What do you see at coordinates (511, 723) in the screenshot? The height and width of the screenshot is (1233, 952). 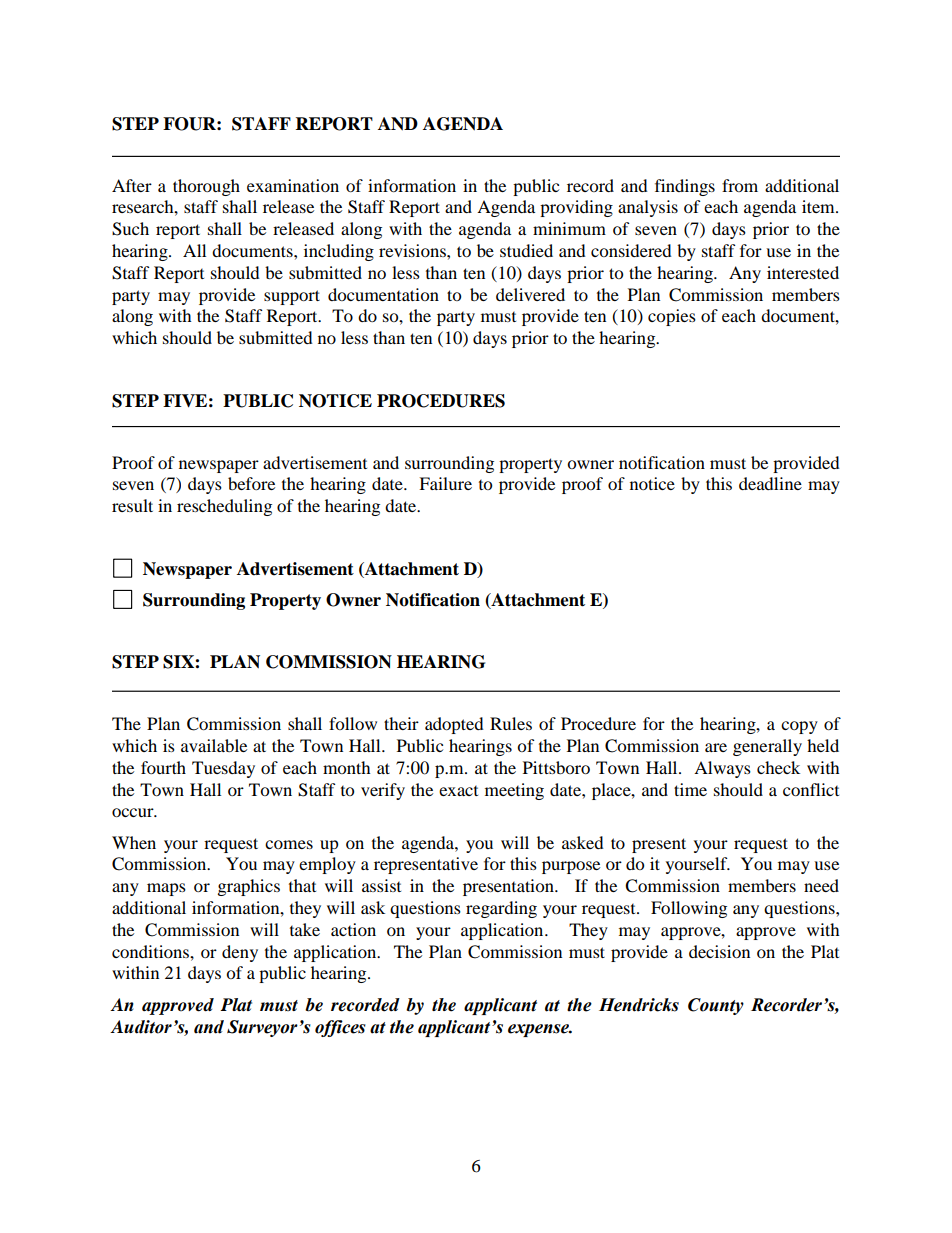 I see `Rules` at bounding box center [511, 723].
